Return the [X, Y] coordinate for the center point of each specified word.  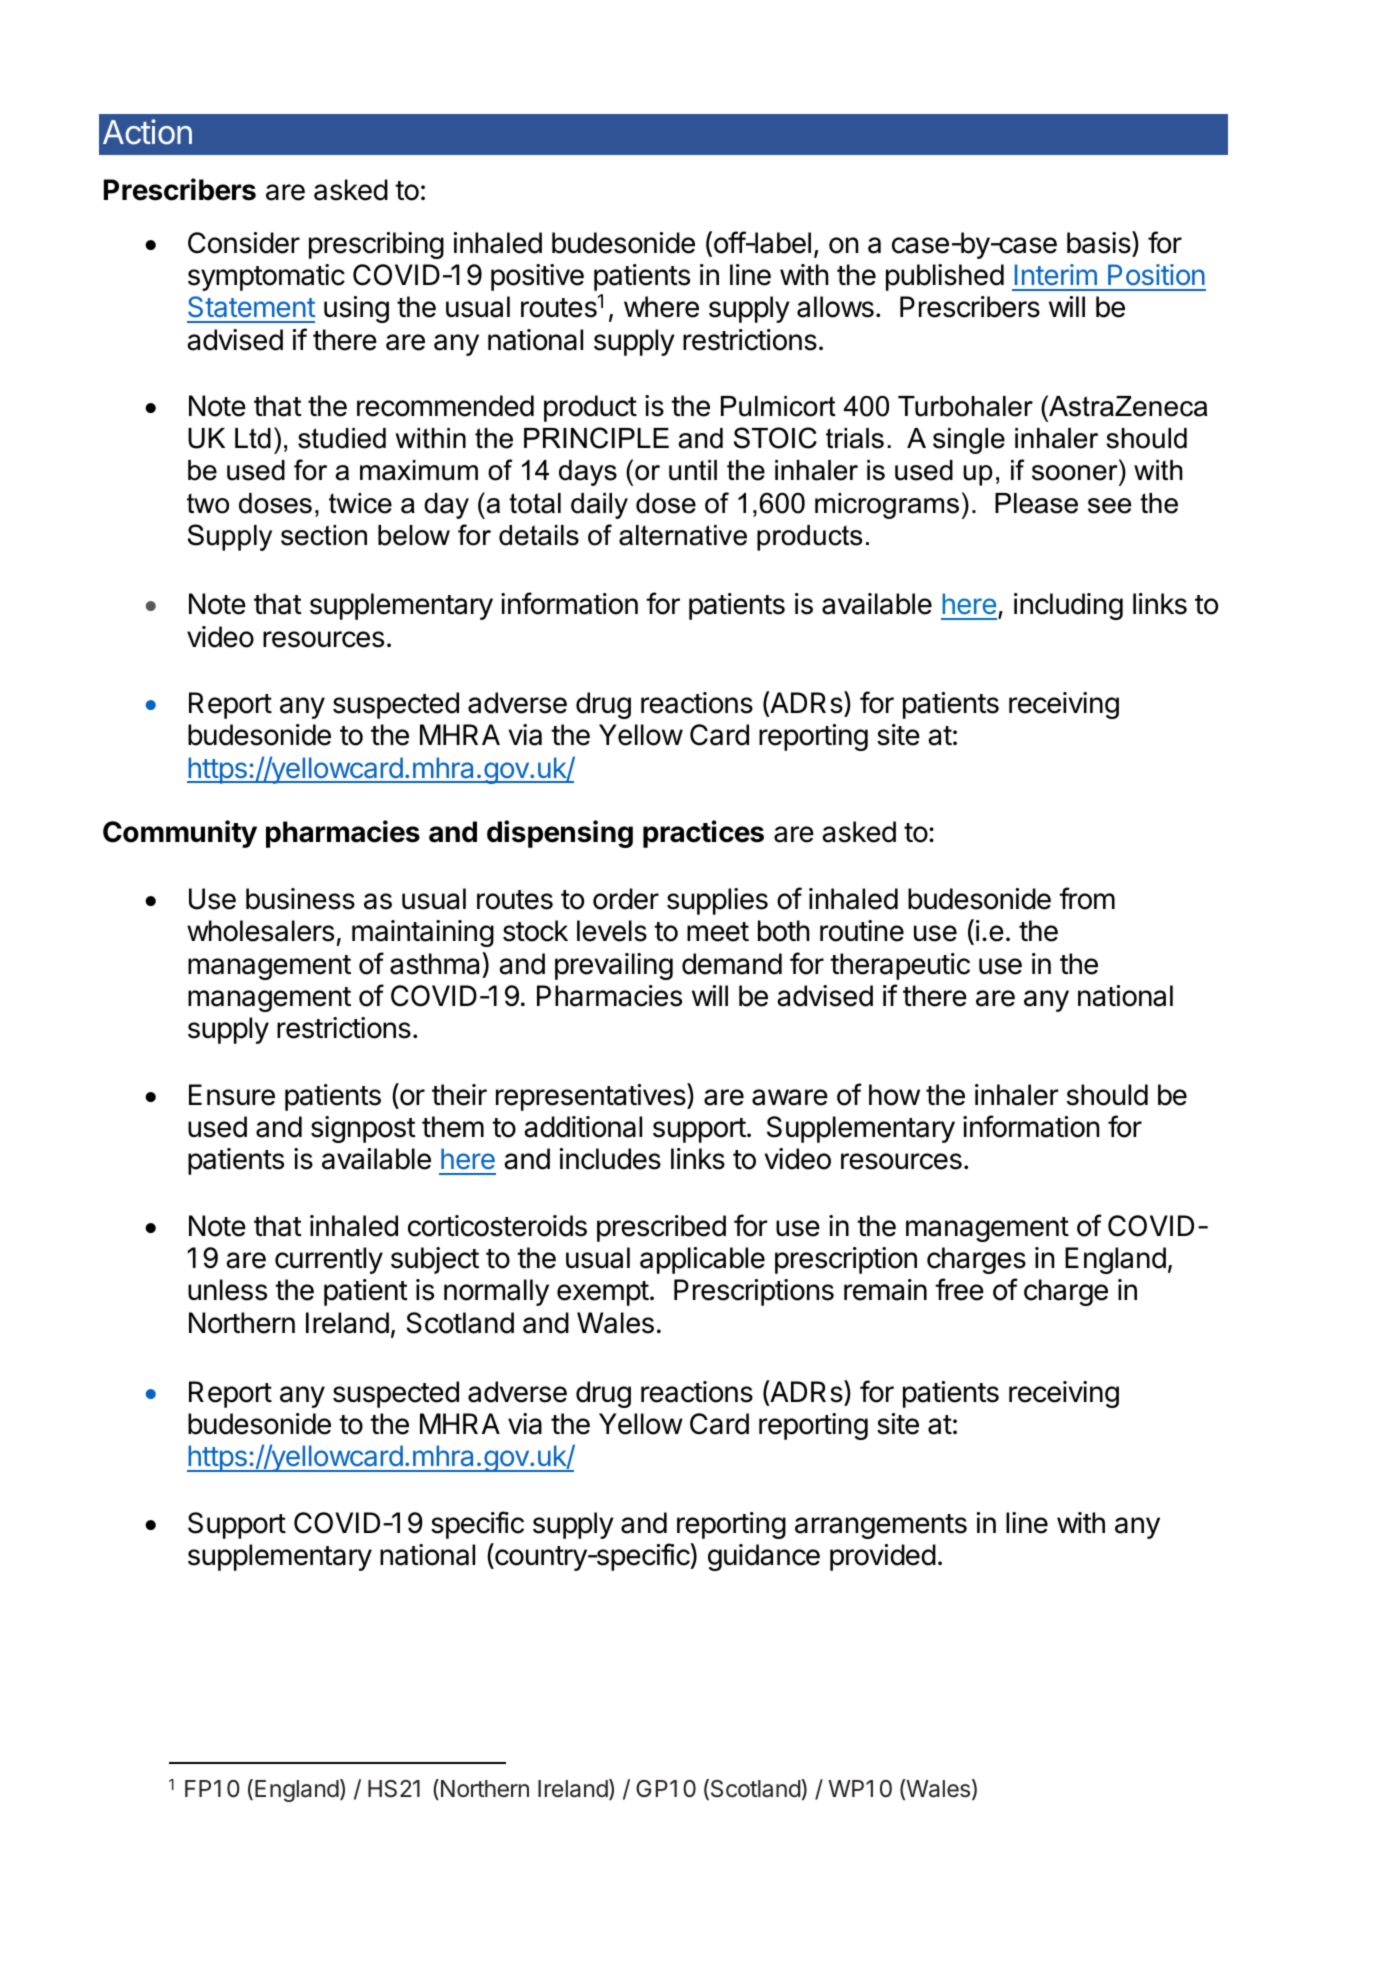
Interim [1056, 274]
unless [227, 1290]
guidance [764, 1557]
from [1087, 898]
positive [537, 277]
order [626, 899]
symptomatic [266, 277]
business [300, 899]
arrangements [881, 1526]
